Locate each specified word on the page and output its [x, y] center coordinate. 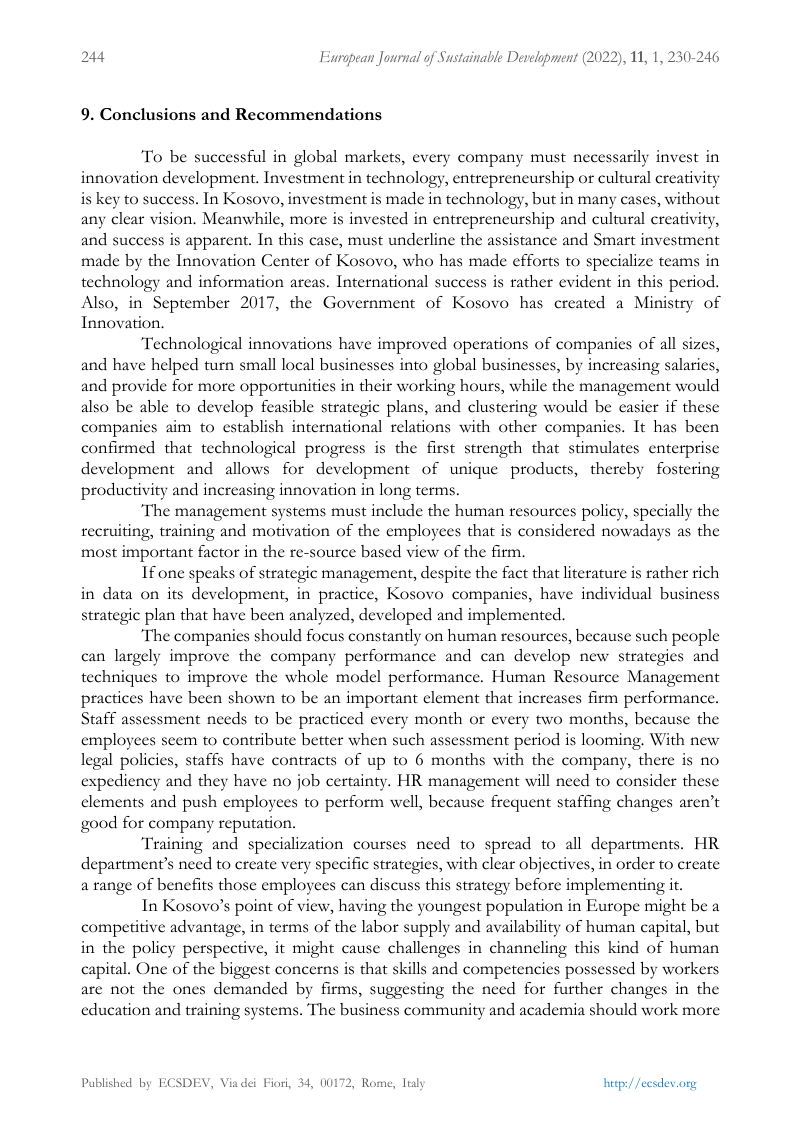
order [635, 863]
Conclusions [148, 114]
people [695, 637]
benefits [185, 884]
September [191, 304]
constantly [384, 637]
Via [229, 1082]
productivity [124, 491]
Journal [398, 58]
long [395, 491]
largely [137, 657]
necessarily [611, 158]
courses [379, 845]
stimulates [604, 447]
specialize [619, 262]
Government [369, 302]
